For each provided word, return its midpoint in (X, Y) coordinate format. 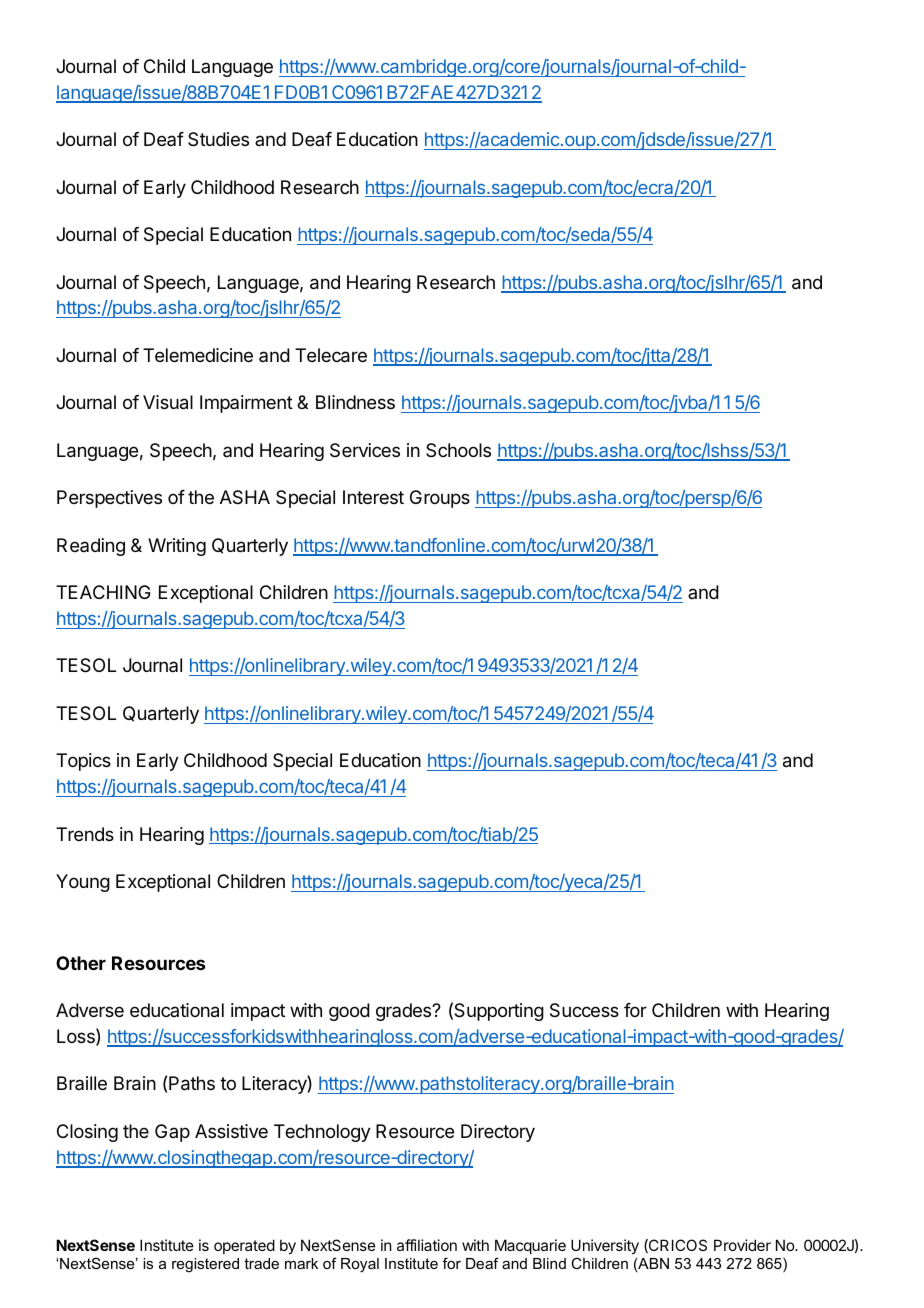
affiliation (427, 1245)
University (605, 1246)
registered (205, 1265)
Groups (440, 499)
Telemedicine (198, 355)
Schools (458, 450)
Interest (373, 497)
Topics (83, 762)
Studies (218, 139)
